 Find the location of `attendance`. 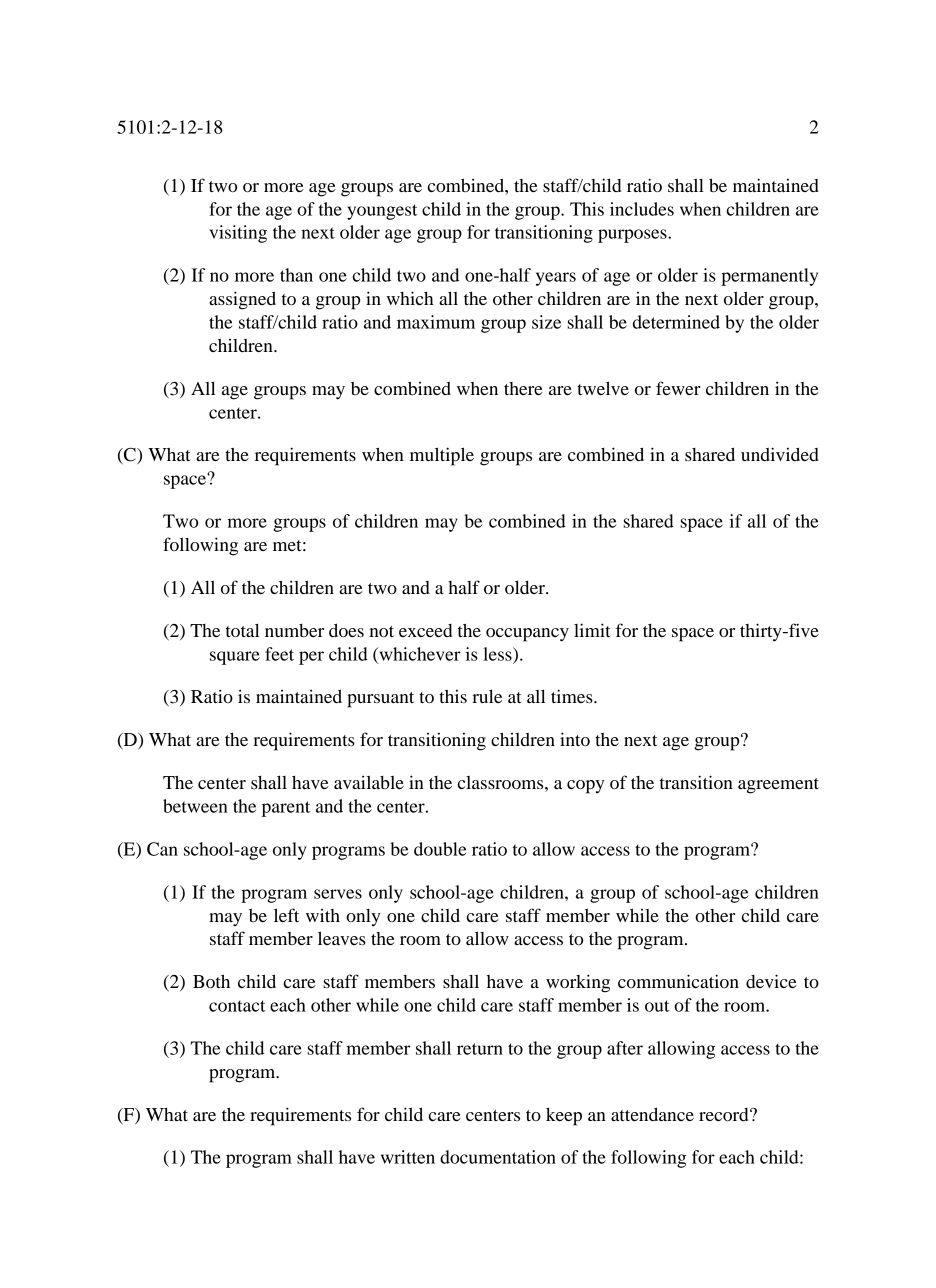

attendance is located at coordinates (652, 1114).
